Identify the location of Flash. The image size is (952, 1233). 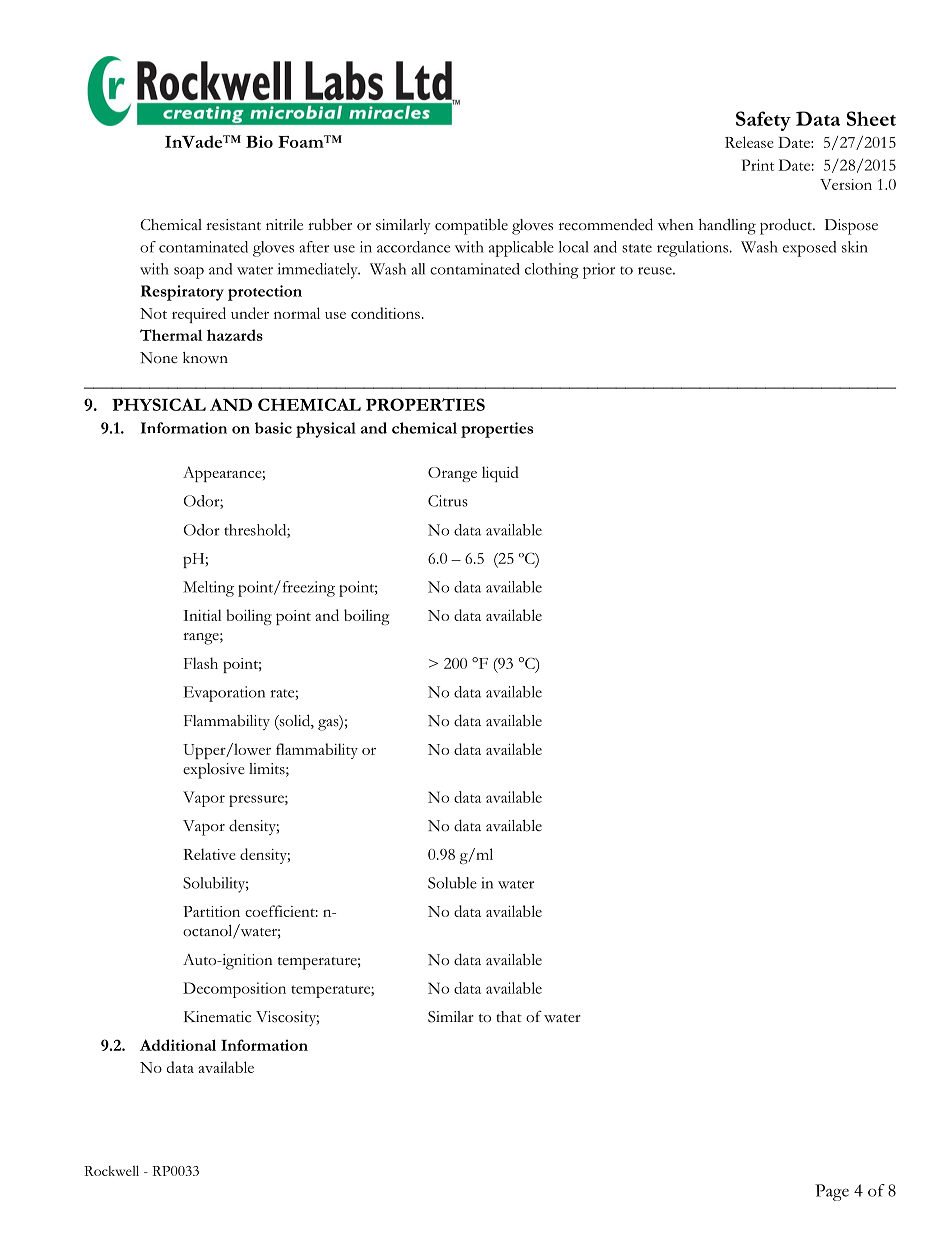
(201, 663).
